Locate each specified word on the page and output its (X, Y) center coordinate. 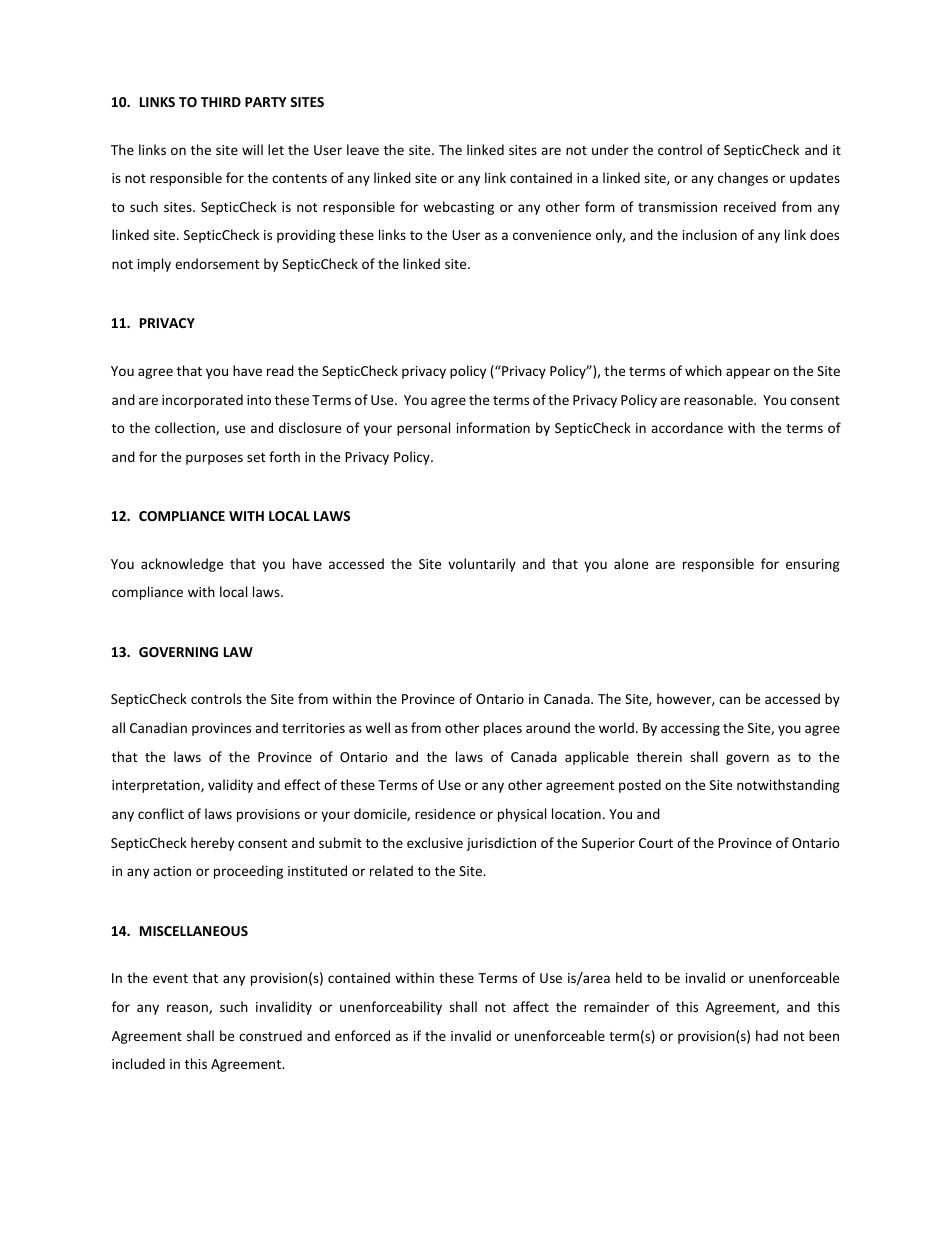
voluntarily (482, 565)
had (767, 1035)
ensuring (813, 565)
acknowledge (182, 565)
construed (270, 1035)
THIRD (221, 102)
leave (363, 149)
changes (743, 179)
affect (531, 1006)
